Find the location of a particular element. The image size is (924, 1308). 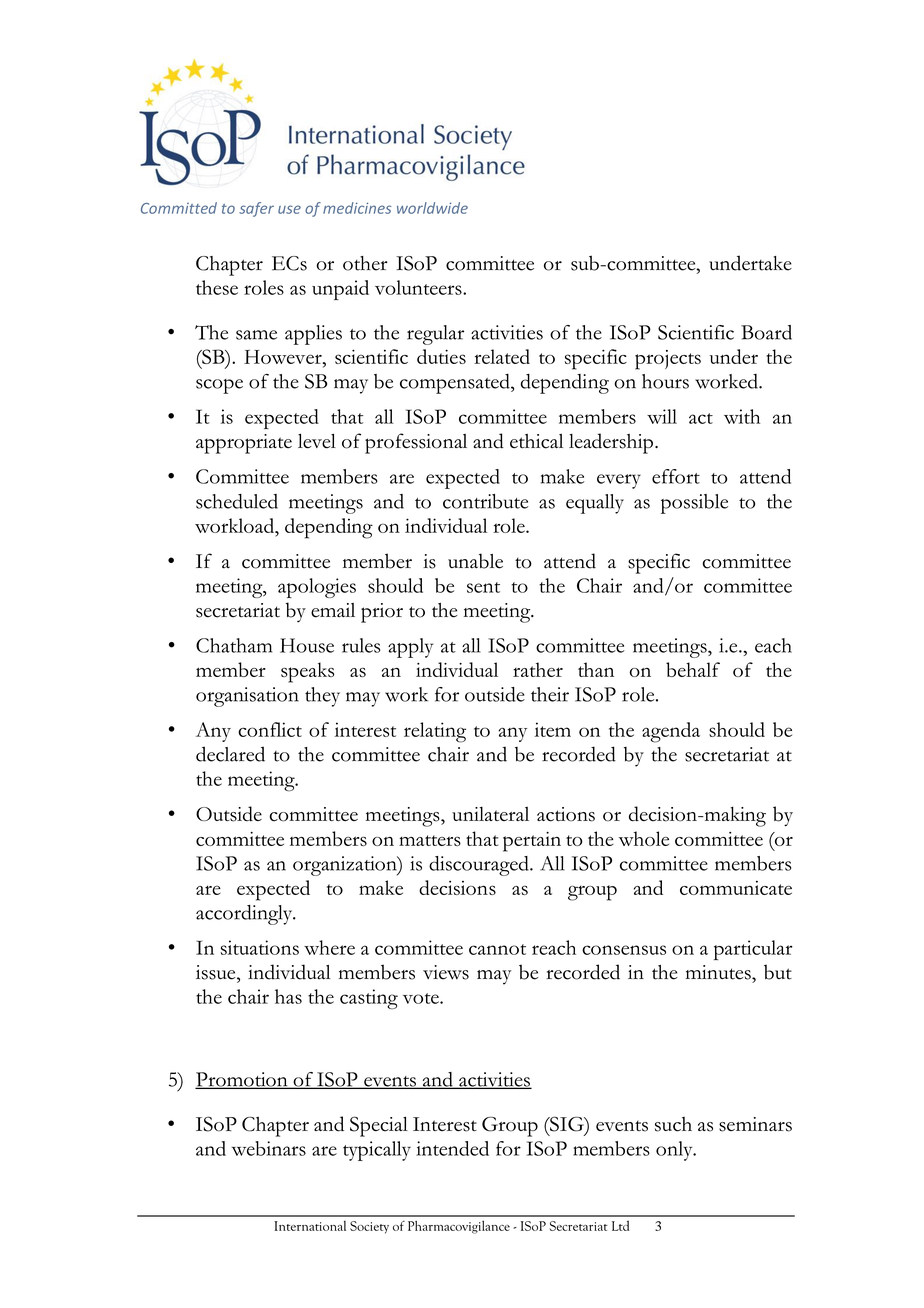

discouraged is located at coordinates (480, 866).
